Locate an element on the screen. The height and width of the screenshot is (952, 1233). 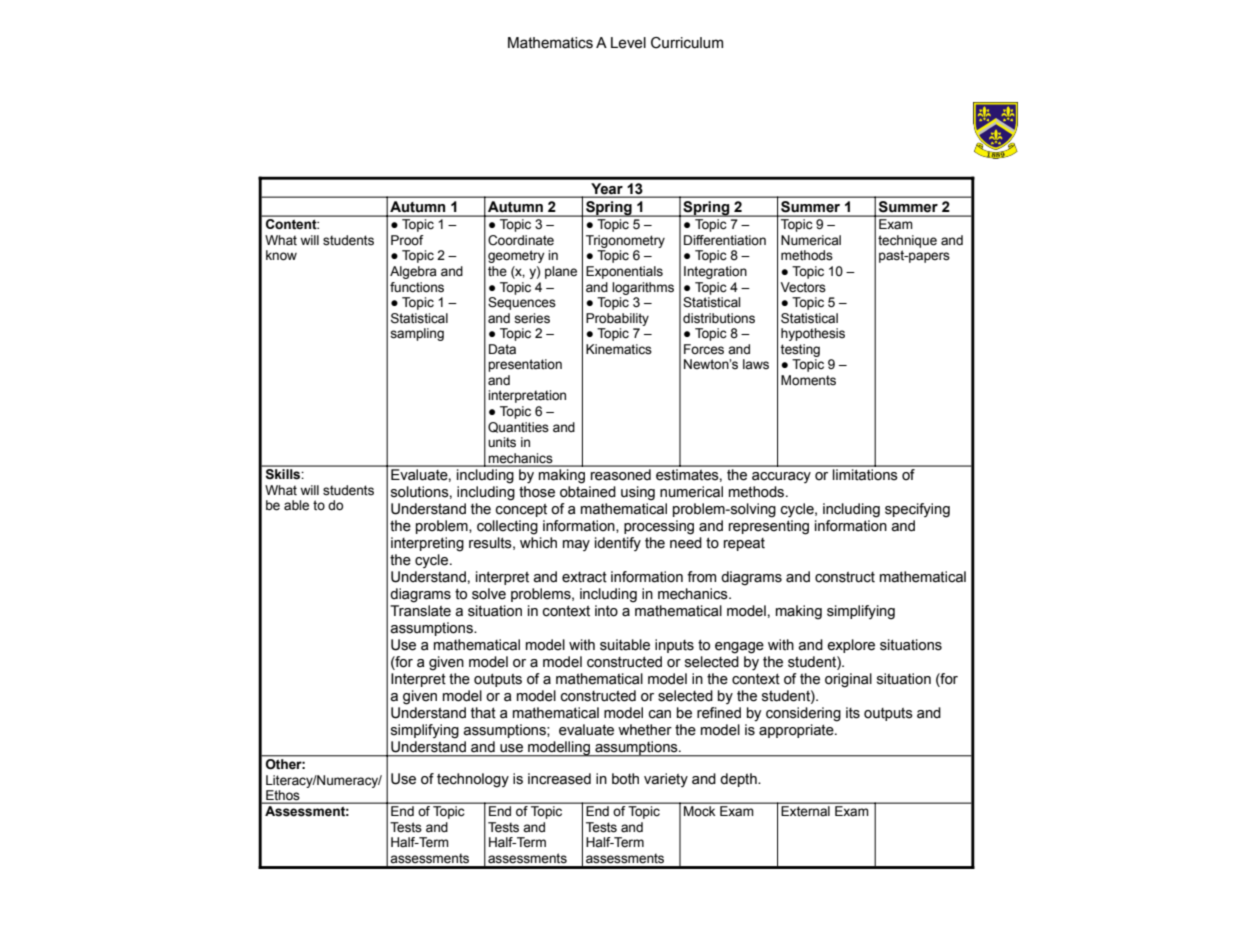
Ethos is located at coordinates (283, 796).
